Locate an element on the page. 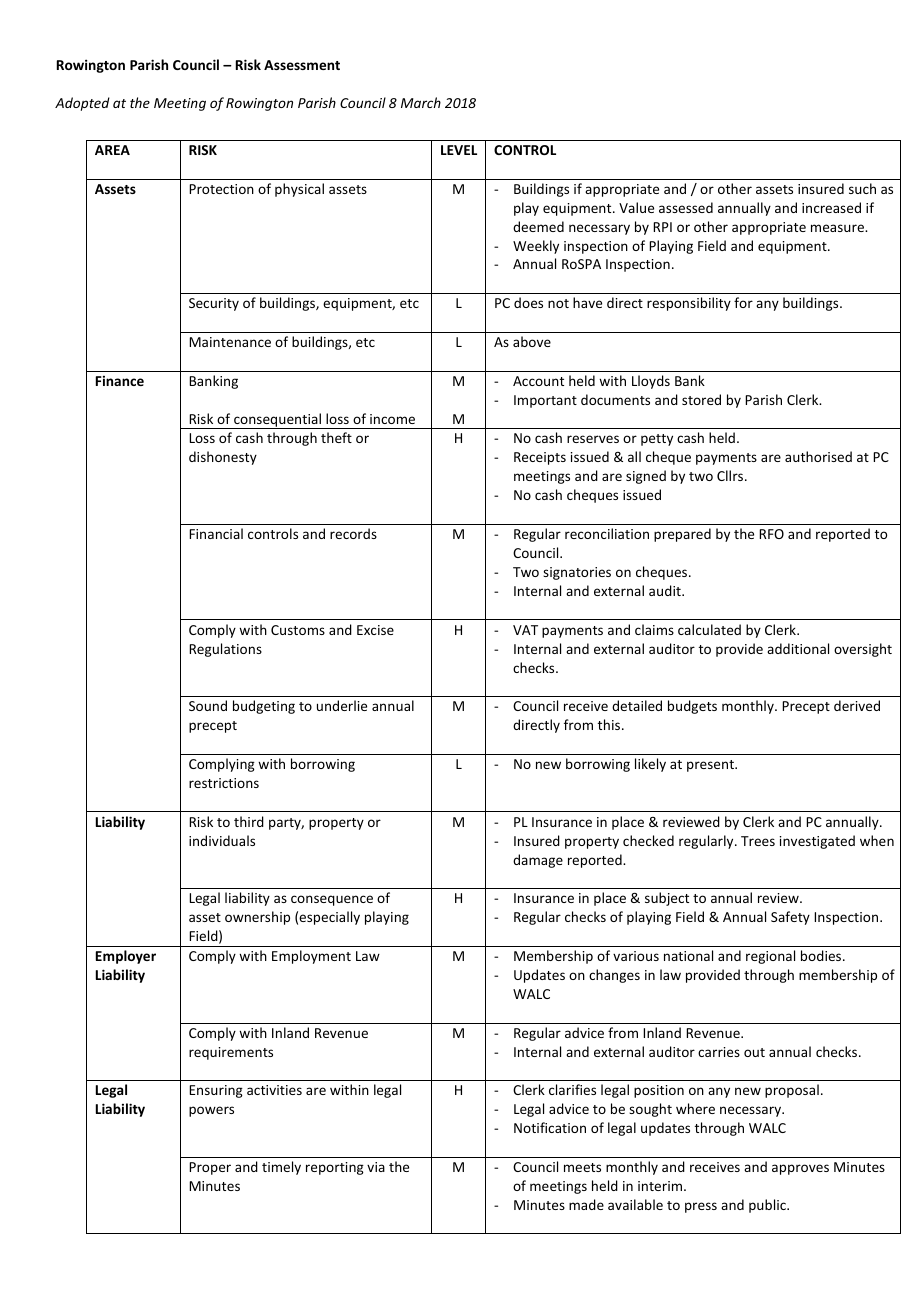  Notification is located at coordinates (550, 1127).
